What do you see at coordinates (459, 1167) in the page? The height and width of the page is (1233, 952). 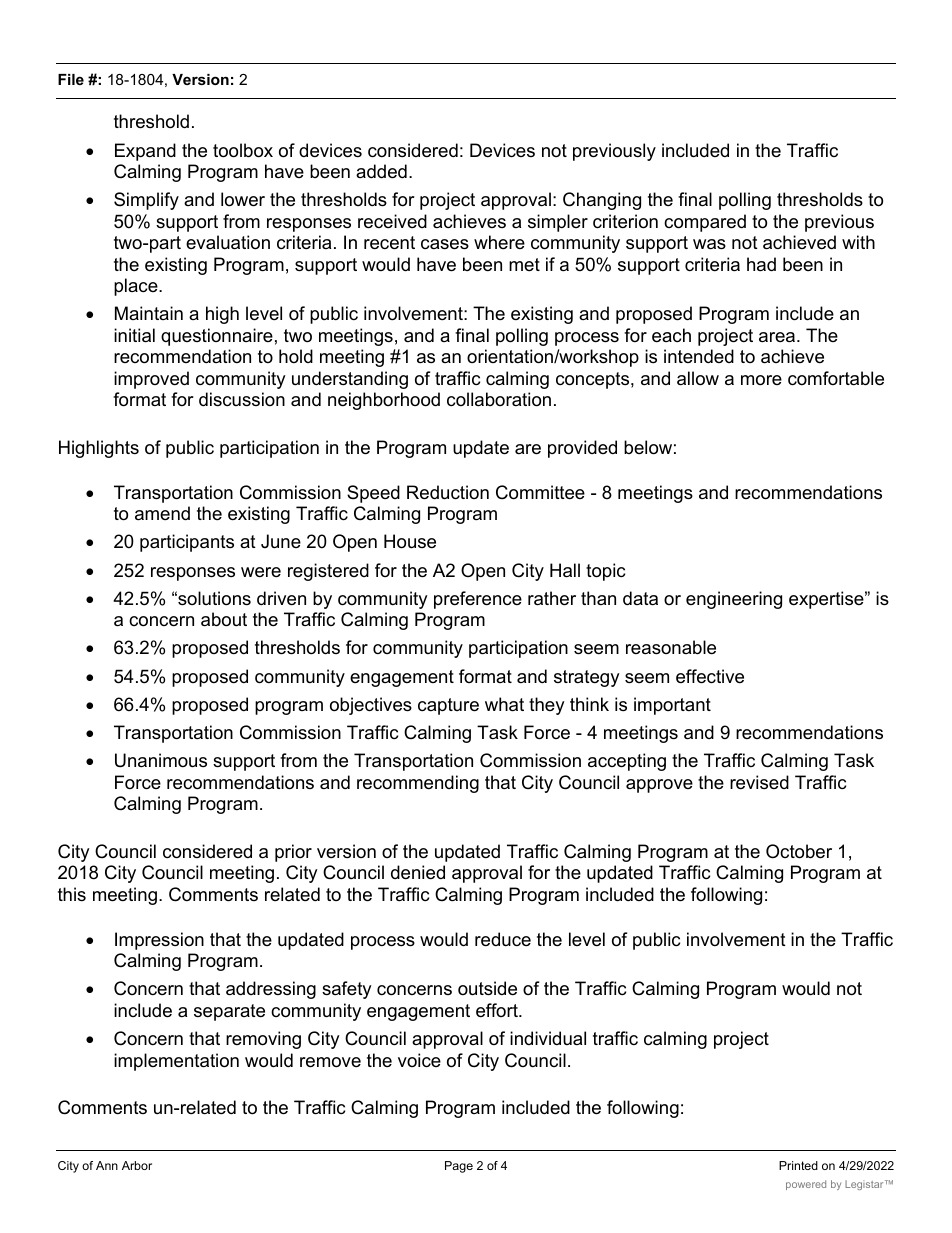 I see `Page` at bounding box center [459, 1167].
